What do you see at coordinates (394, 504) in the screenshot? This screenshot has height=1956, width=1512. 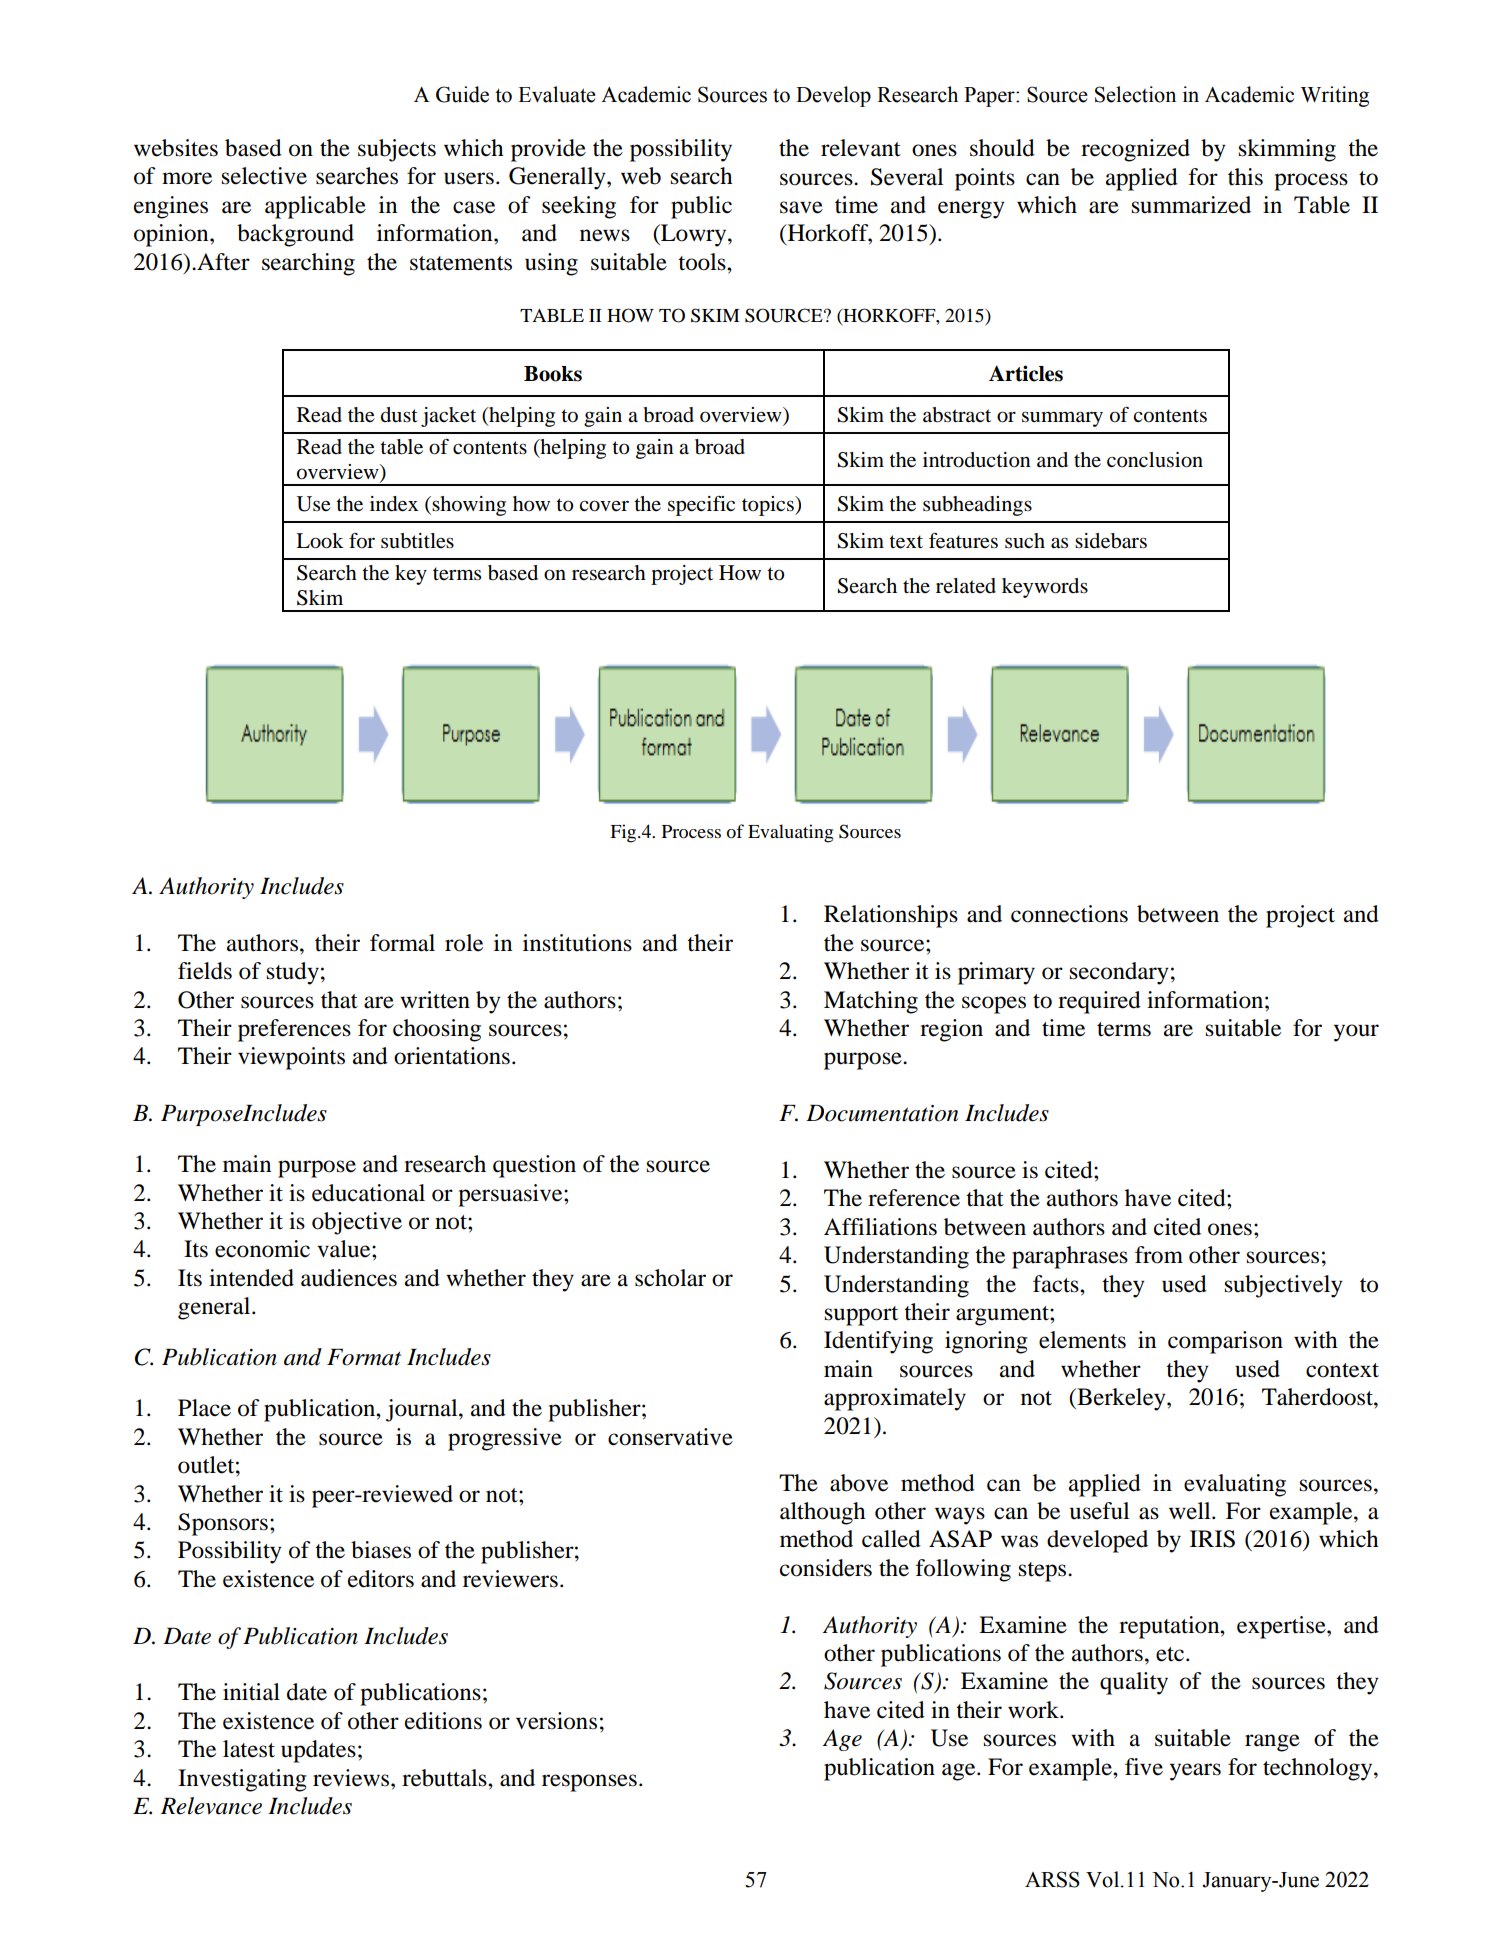 I see `index` at bounding box center [394, 504].
